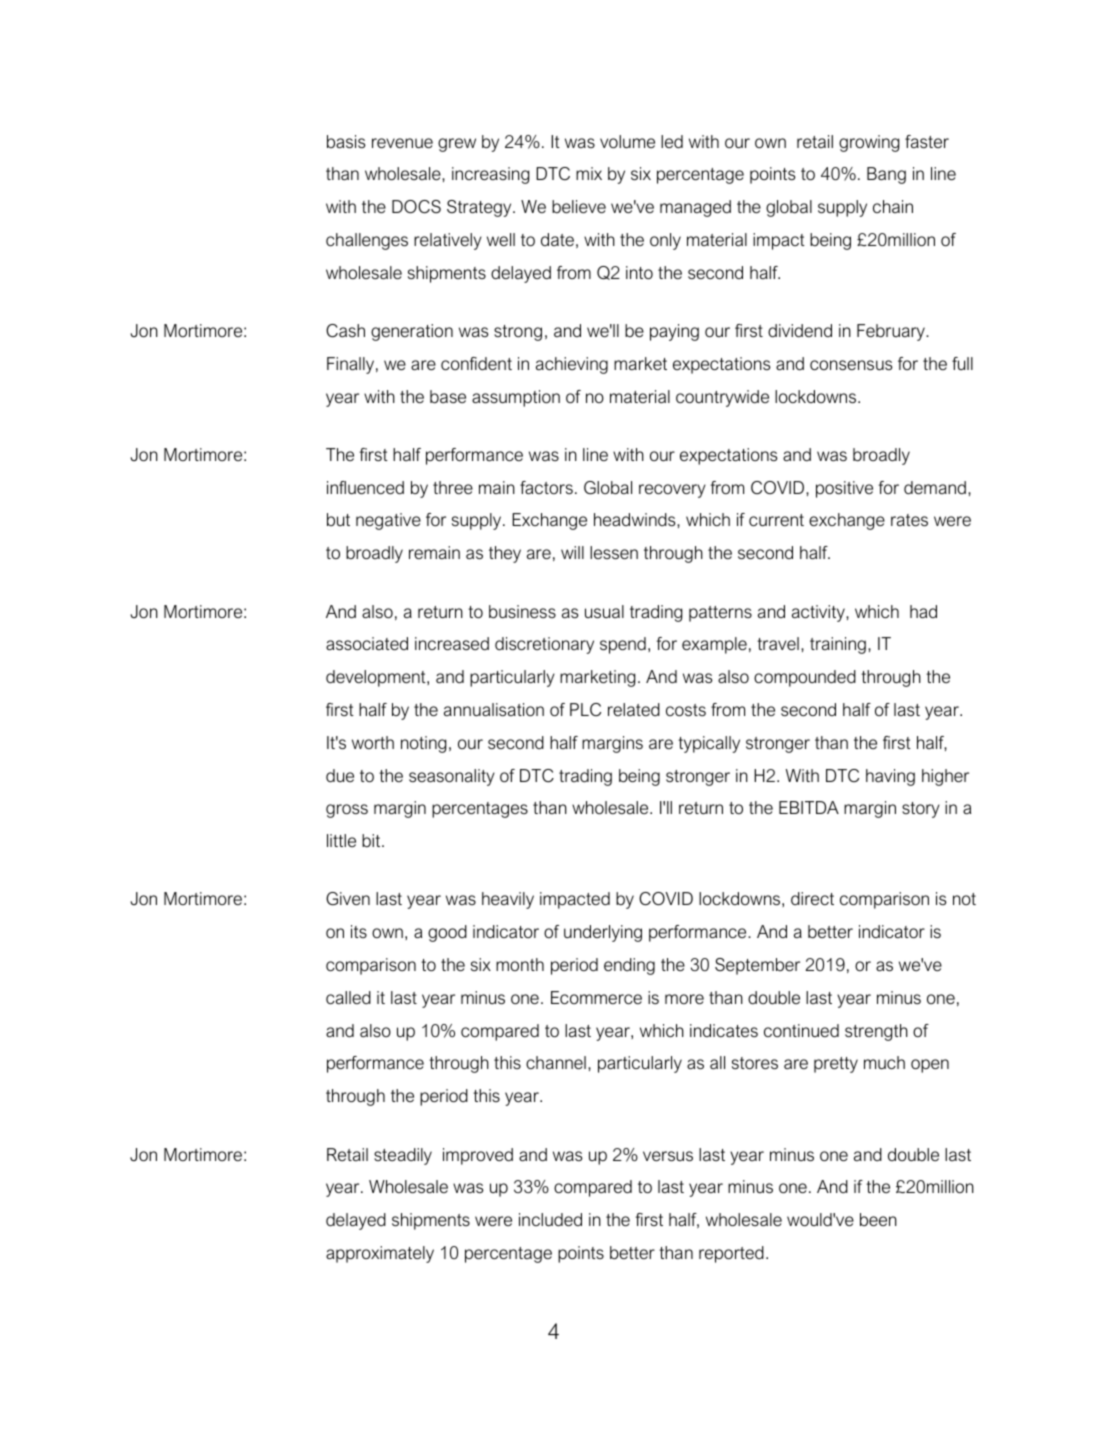 The image size is (1108, 1433). I want to click on strength, so click(876, 1032).
